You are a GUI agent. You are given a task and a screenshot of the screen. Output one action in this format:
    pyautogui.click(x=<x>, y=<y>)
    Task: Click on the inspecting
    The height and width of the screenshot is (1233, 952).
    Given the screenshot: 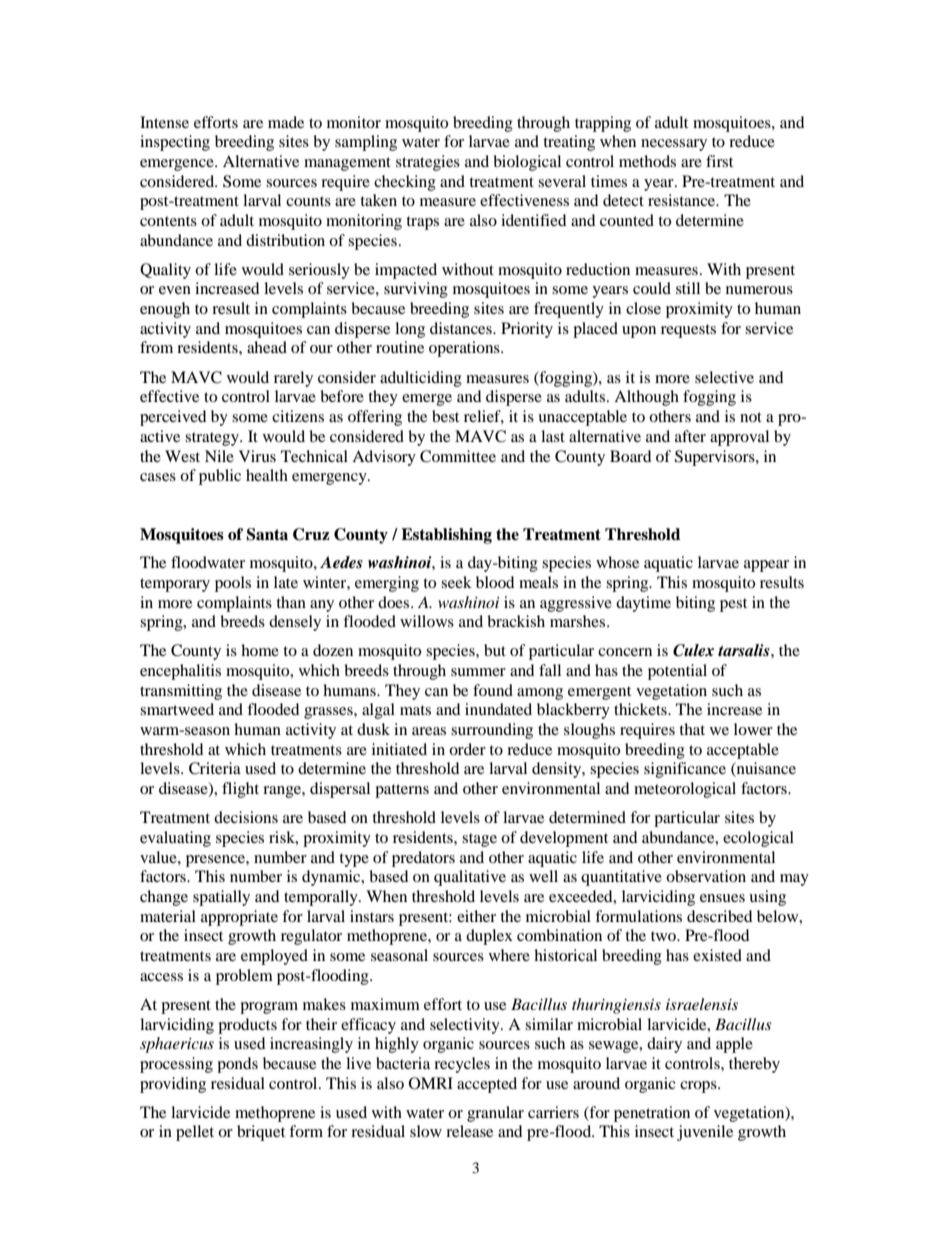 What is the action you would take?
    pyautogui.click(x=175, y=143)
